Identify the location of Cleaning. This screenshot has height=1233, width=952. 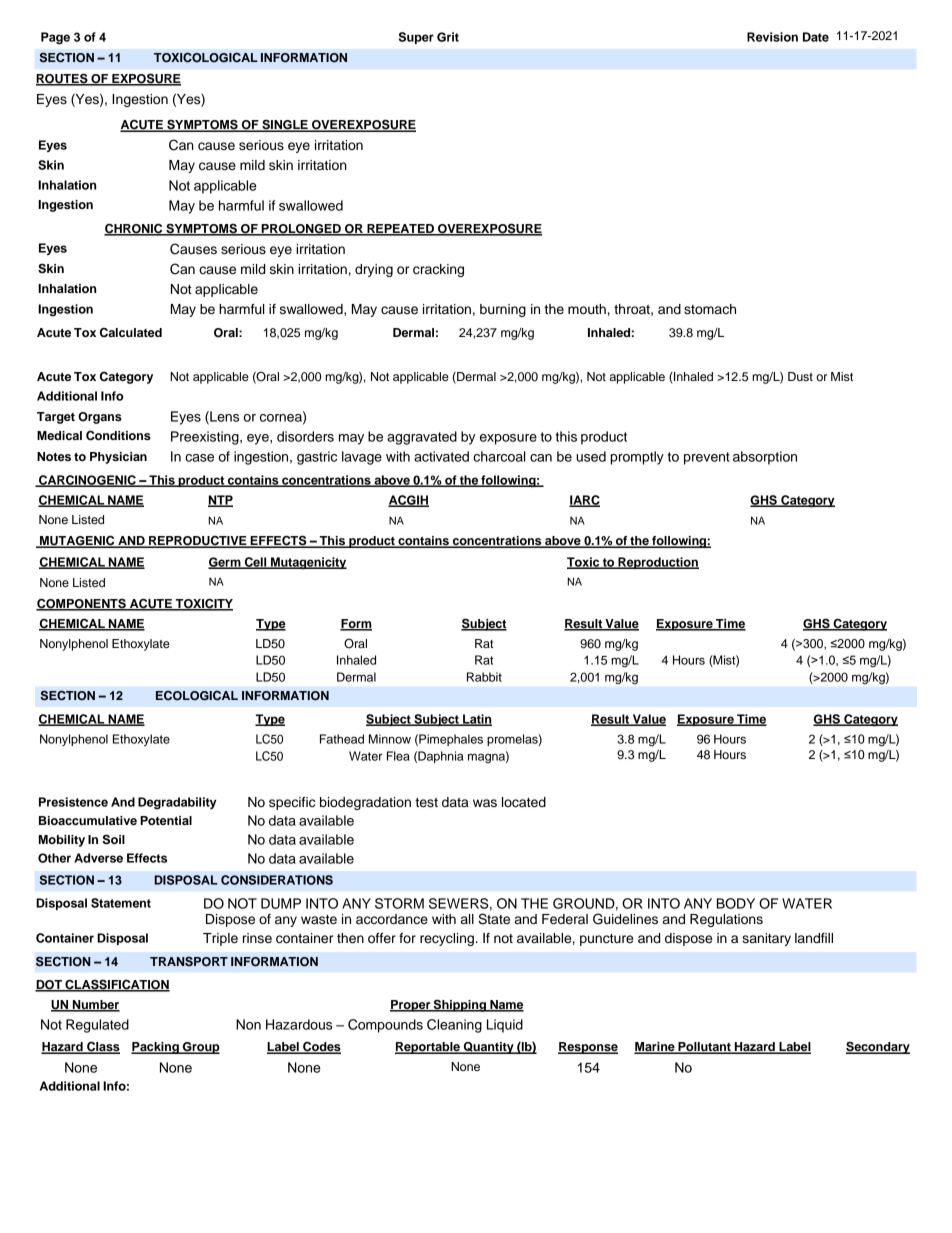
(454, 1026).
